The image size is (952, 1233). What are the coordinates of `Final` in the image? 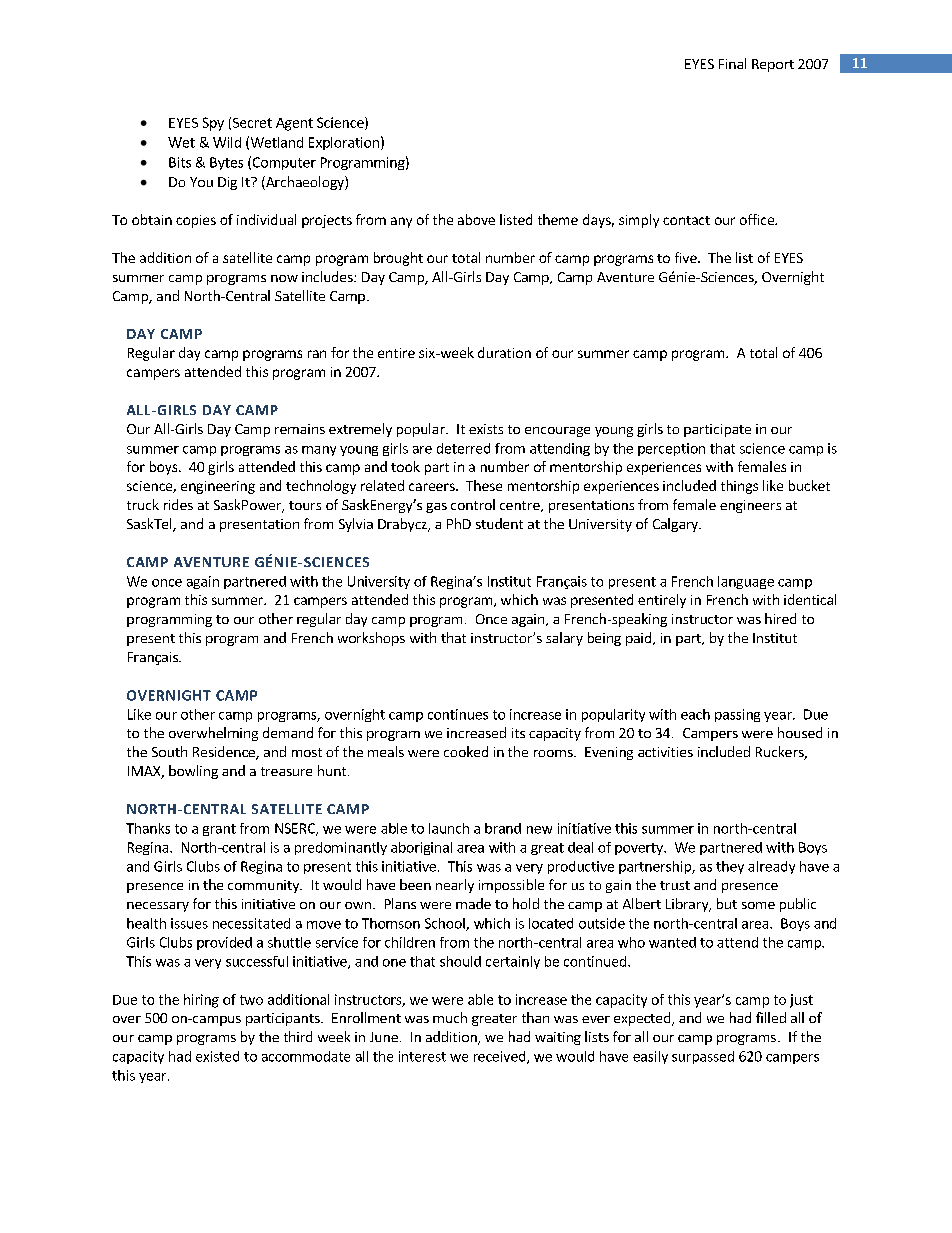 It's located at (732, 63).
